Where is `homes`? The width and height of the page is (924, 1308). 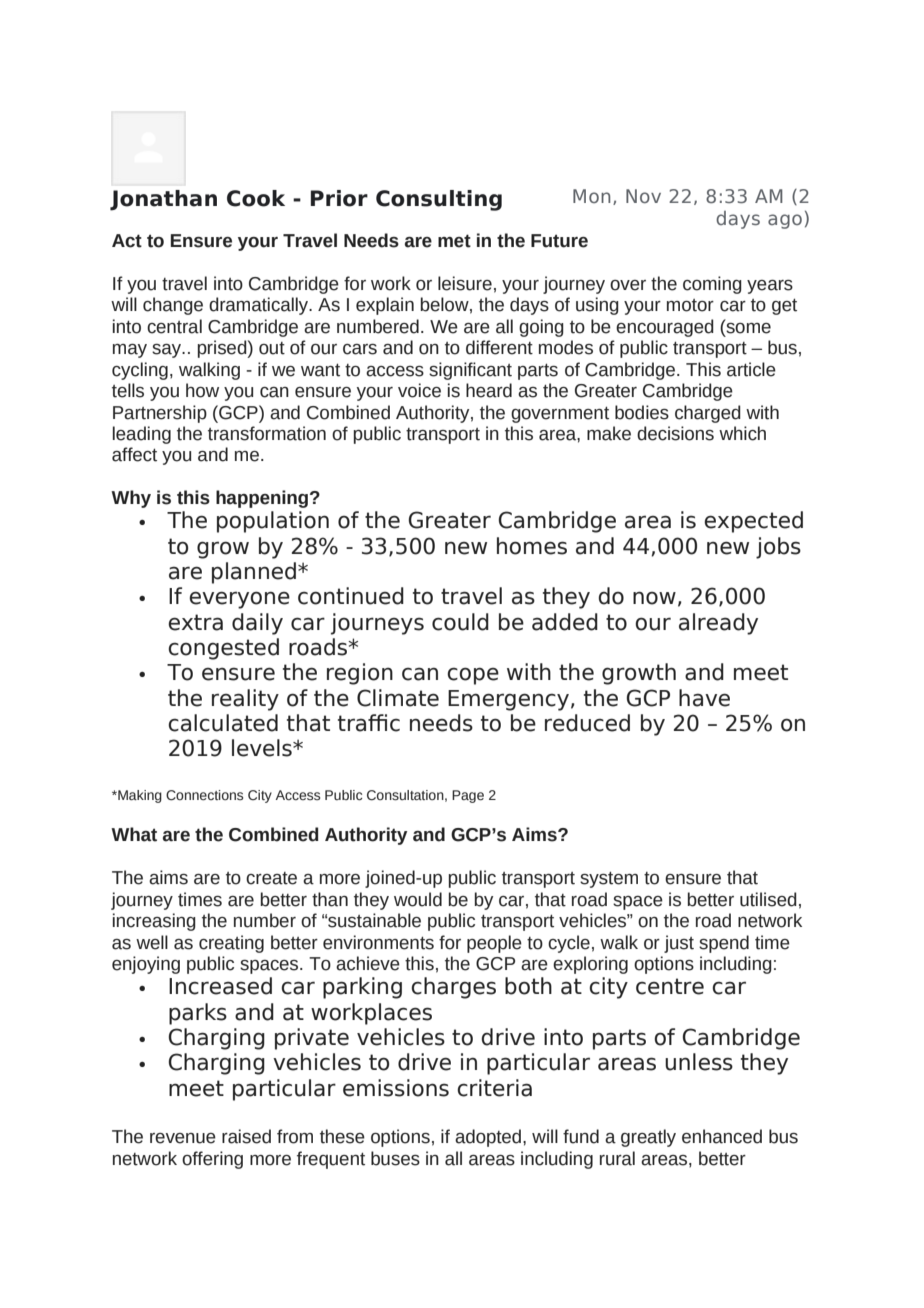 homes is located at coordinates (532, 546).
